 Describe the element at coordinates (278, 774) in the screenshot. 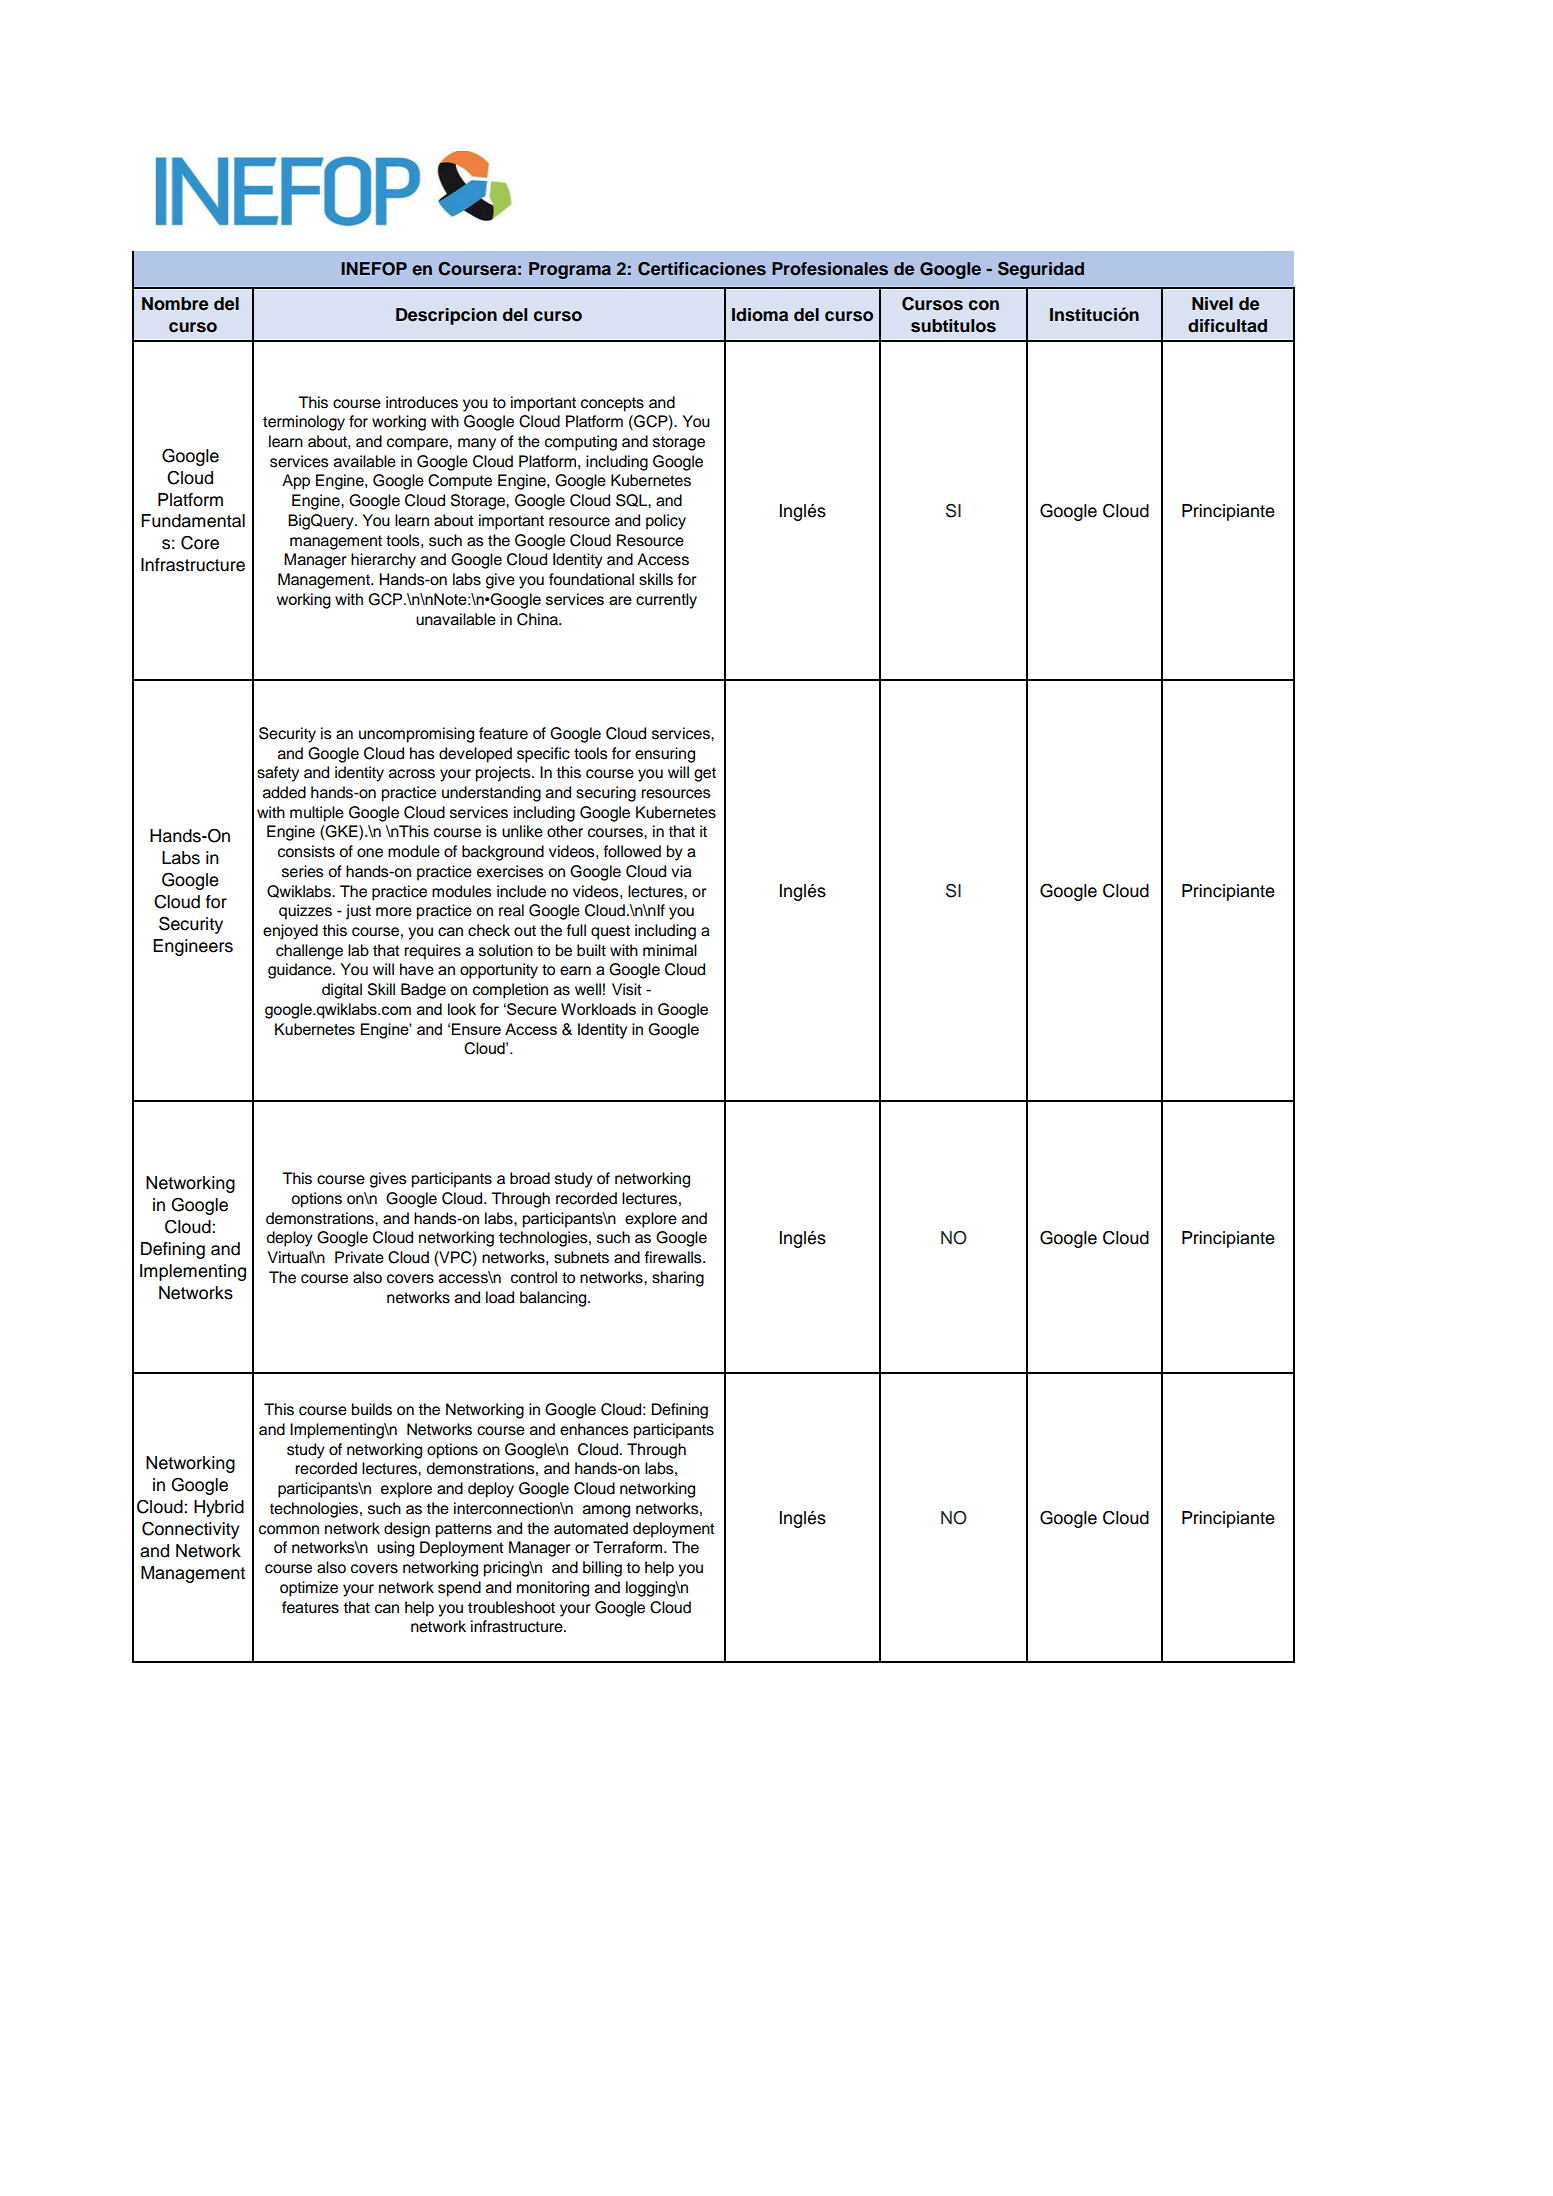

I see `safety` at that location.
